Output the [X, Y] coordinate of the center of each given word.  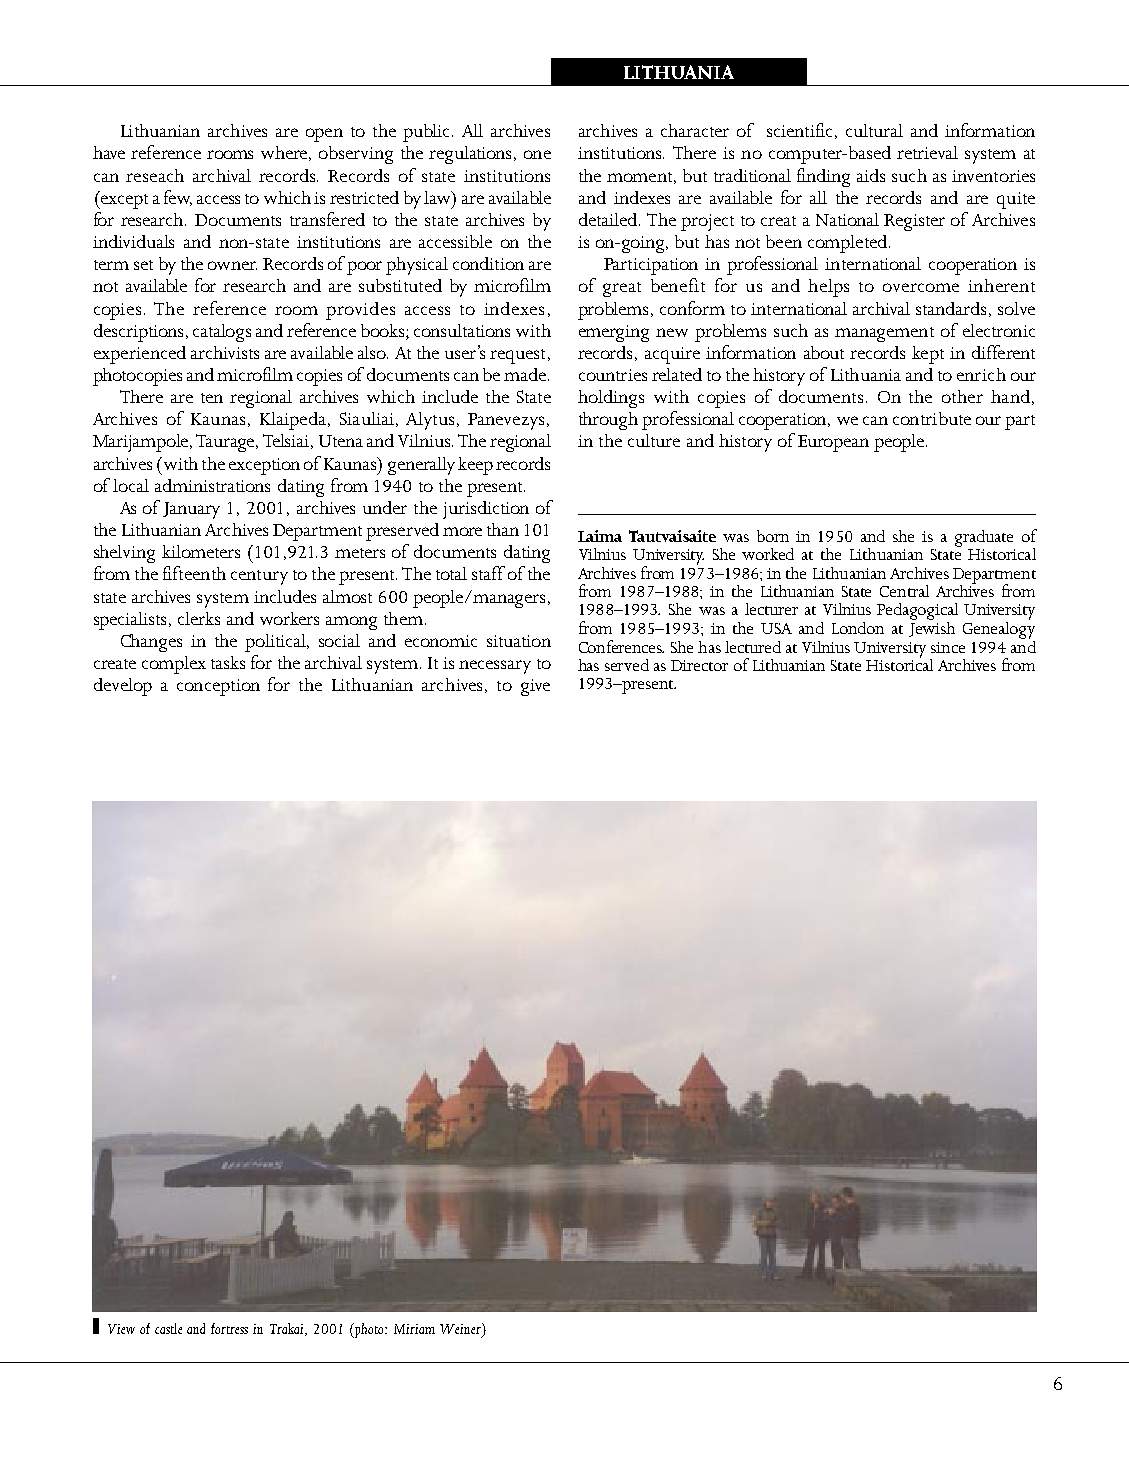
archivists [225, 352]
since [948, 647]
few [178, 198]
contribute [932, 418]
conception [218, 687]
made [526, 374]
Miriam [414, 1329]
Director [699, 665]
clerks [199, 618]
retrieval [927, 152]
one [537, 154]
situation [519, 641]
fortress [229, 1328]
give [535, 687]
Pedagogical [917, 611]
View [121, 1329]
